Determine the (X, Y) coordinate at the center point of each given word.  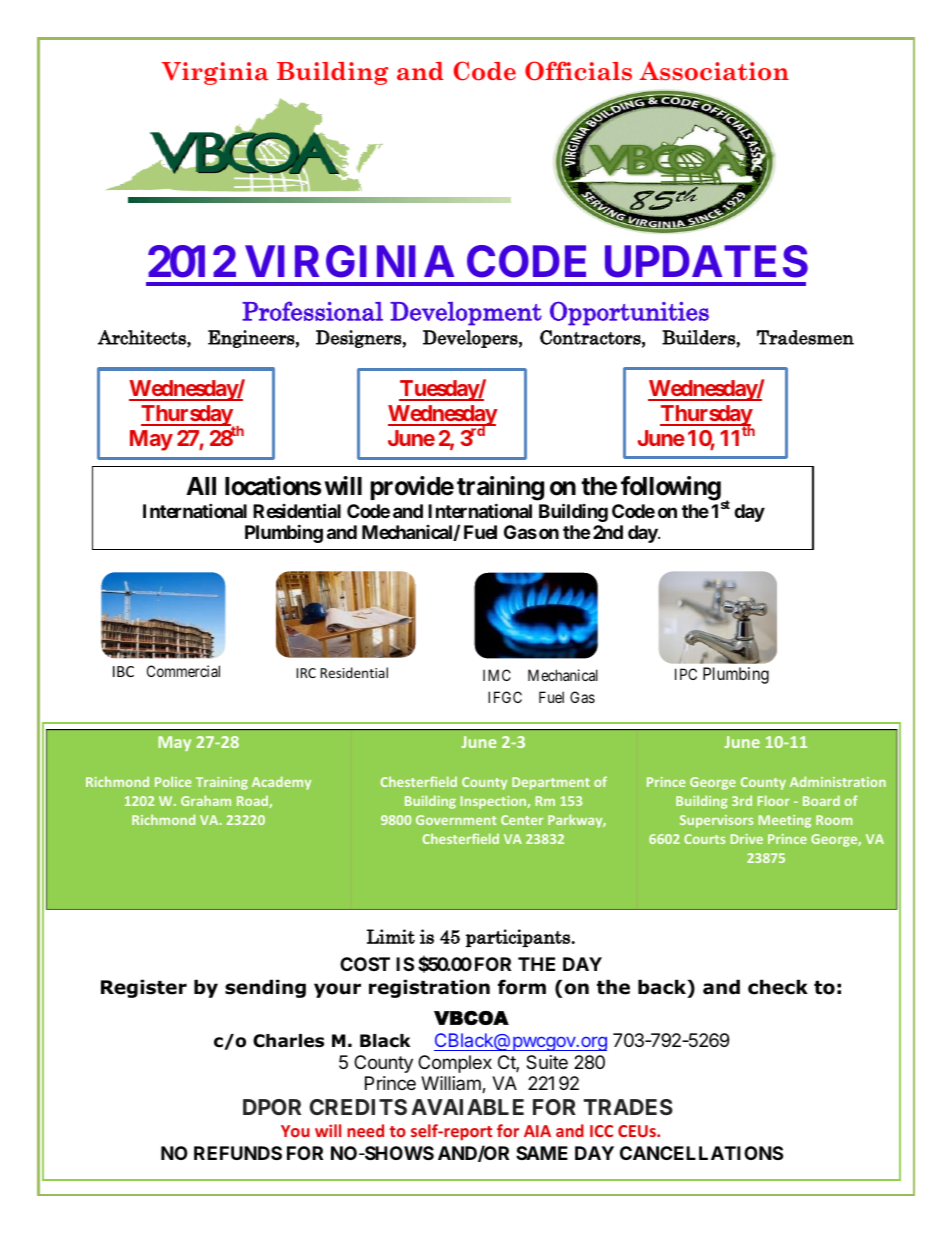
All (201, 486)
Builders (699, 337)
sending (265, 988)
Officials (578, 71)
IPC (686, 674)
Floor (774, 800)
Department (551, 783)
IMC (497, 675)
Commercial (183, 671)
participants (518, 938)
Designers (359, 339)
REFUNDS (238, 1153)
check (778, 987)
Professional (312, 311)
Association (714, 71)
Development (466, 313)
